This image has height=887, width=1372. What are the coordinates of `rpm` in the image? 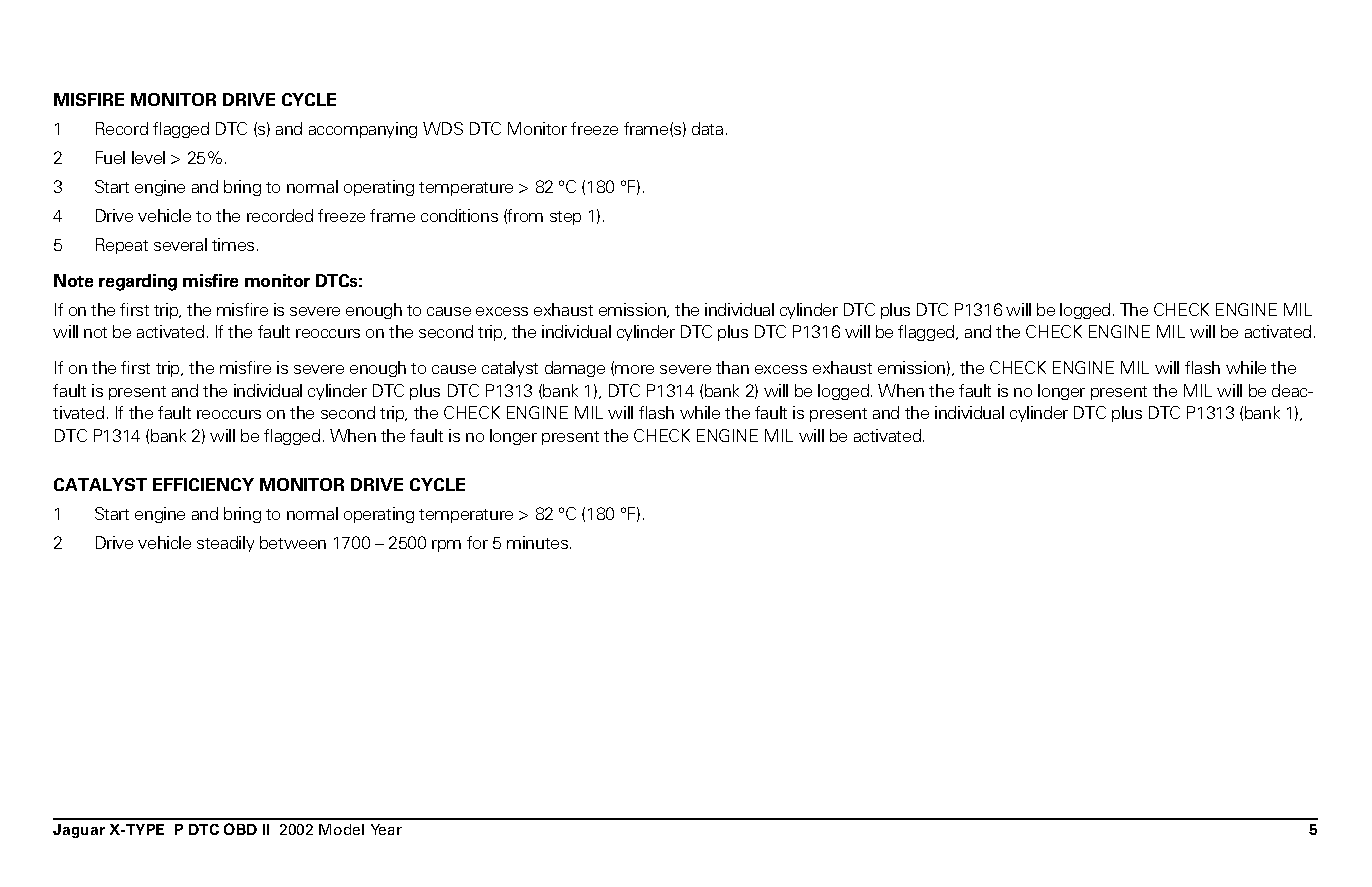 It's located at (446, 546).
